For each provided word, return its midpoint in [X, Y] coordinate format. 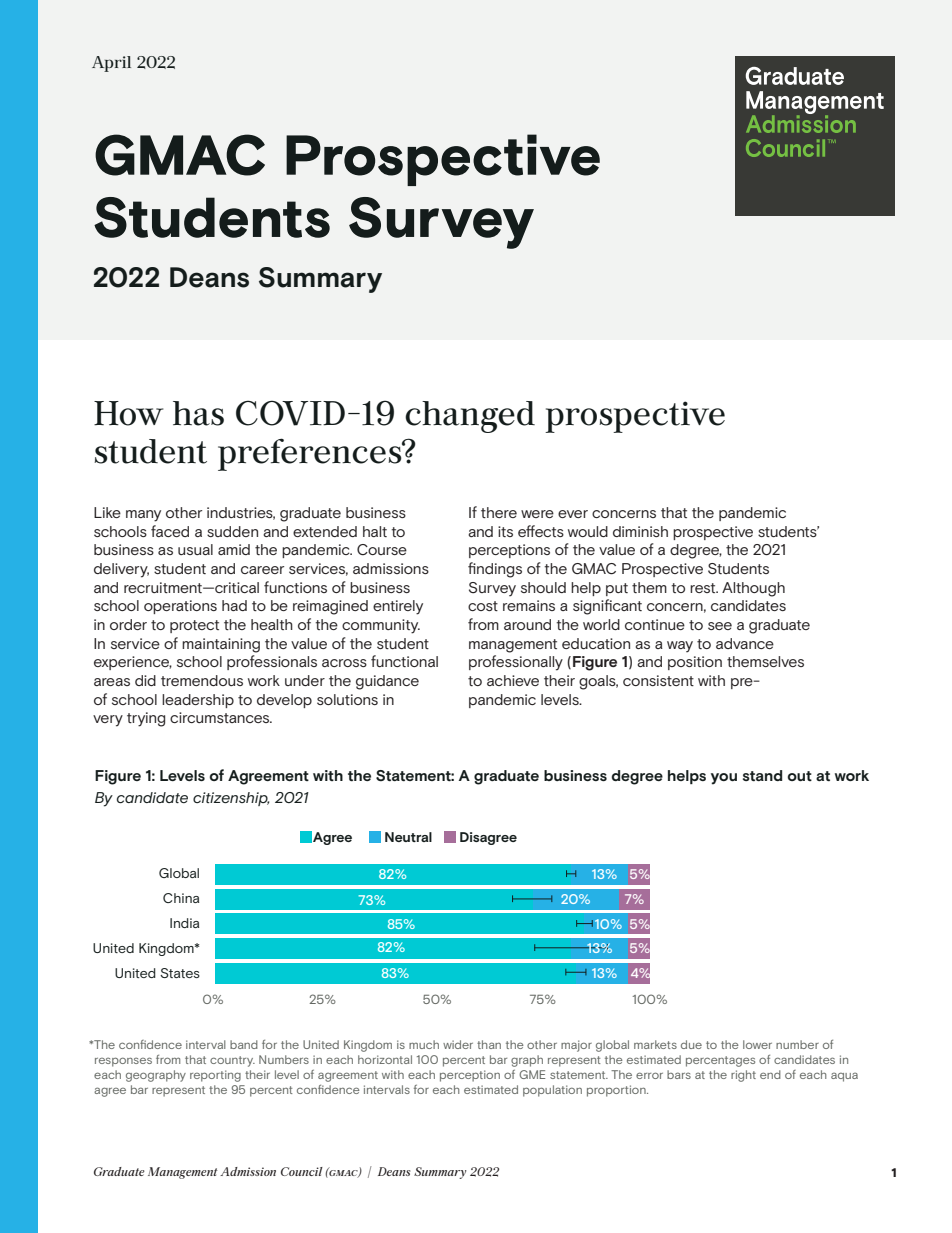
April [111, 64]
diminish [640, 531]
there [499, 512]
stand [762, 775]
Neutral [408, 837]
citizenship [231, 799]
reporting [215, 1076]
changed [470, 417]
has [198, 413]
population [552, 1091]
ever [573, 514]
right [743, 1076]
